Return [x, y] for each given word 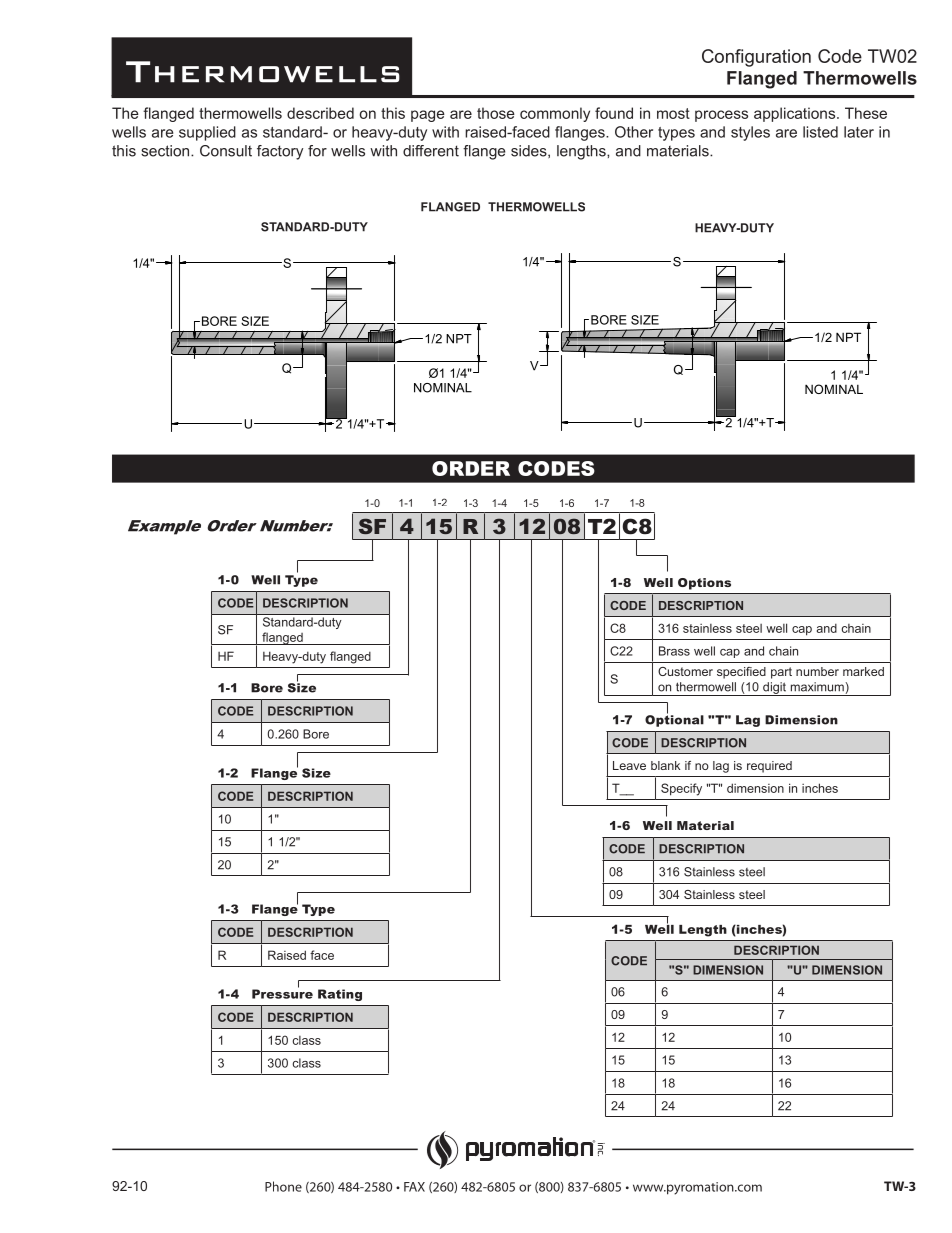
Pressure [282, 993]
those [496, 113]
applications [796, 114]
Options [704, 584]
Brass [674, 651]
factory [280, 152]
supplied [207, 133]
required [769, 767]
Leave [629, 765]
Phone [283, 1186]
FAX [414, 1187]
